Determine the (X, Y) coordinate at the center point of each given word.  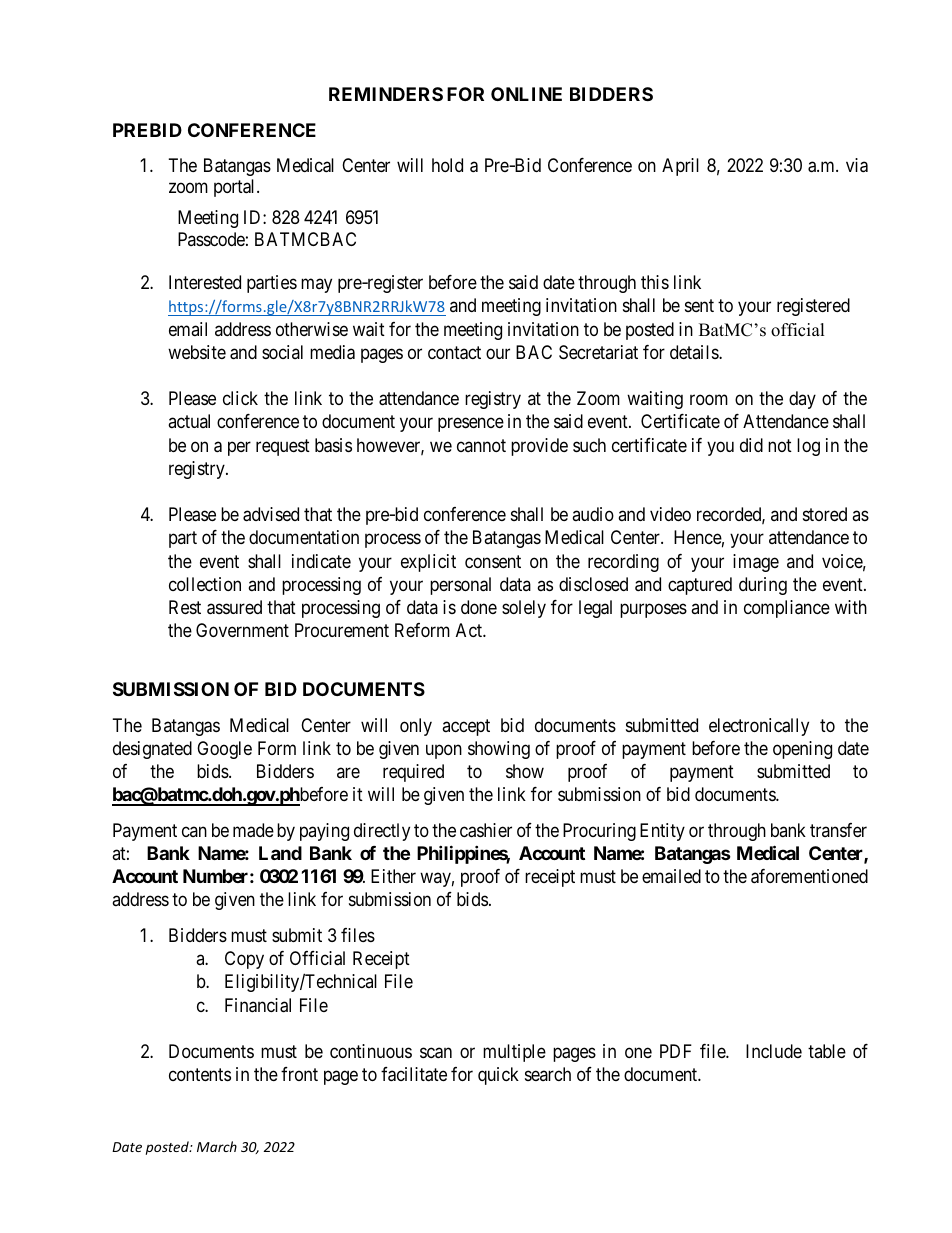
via (857, 165)
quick (498, 1076)
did (751, 445)
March (217, 1146)
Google (224, 750)
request (283, 447)
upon (444, 751)
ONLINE (526, 94)
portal (236, 188)
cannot (481, 445)
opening (802, 750)
